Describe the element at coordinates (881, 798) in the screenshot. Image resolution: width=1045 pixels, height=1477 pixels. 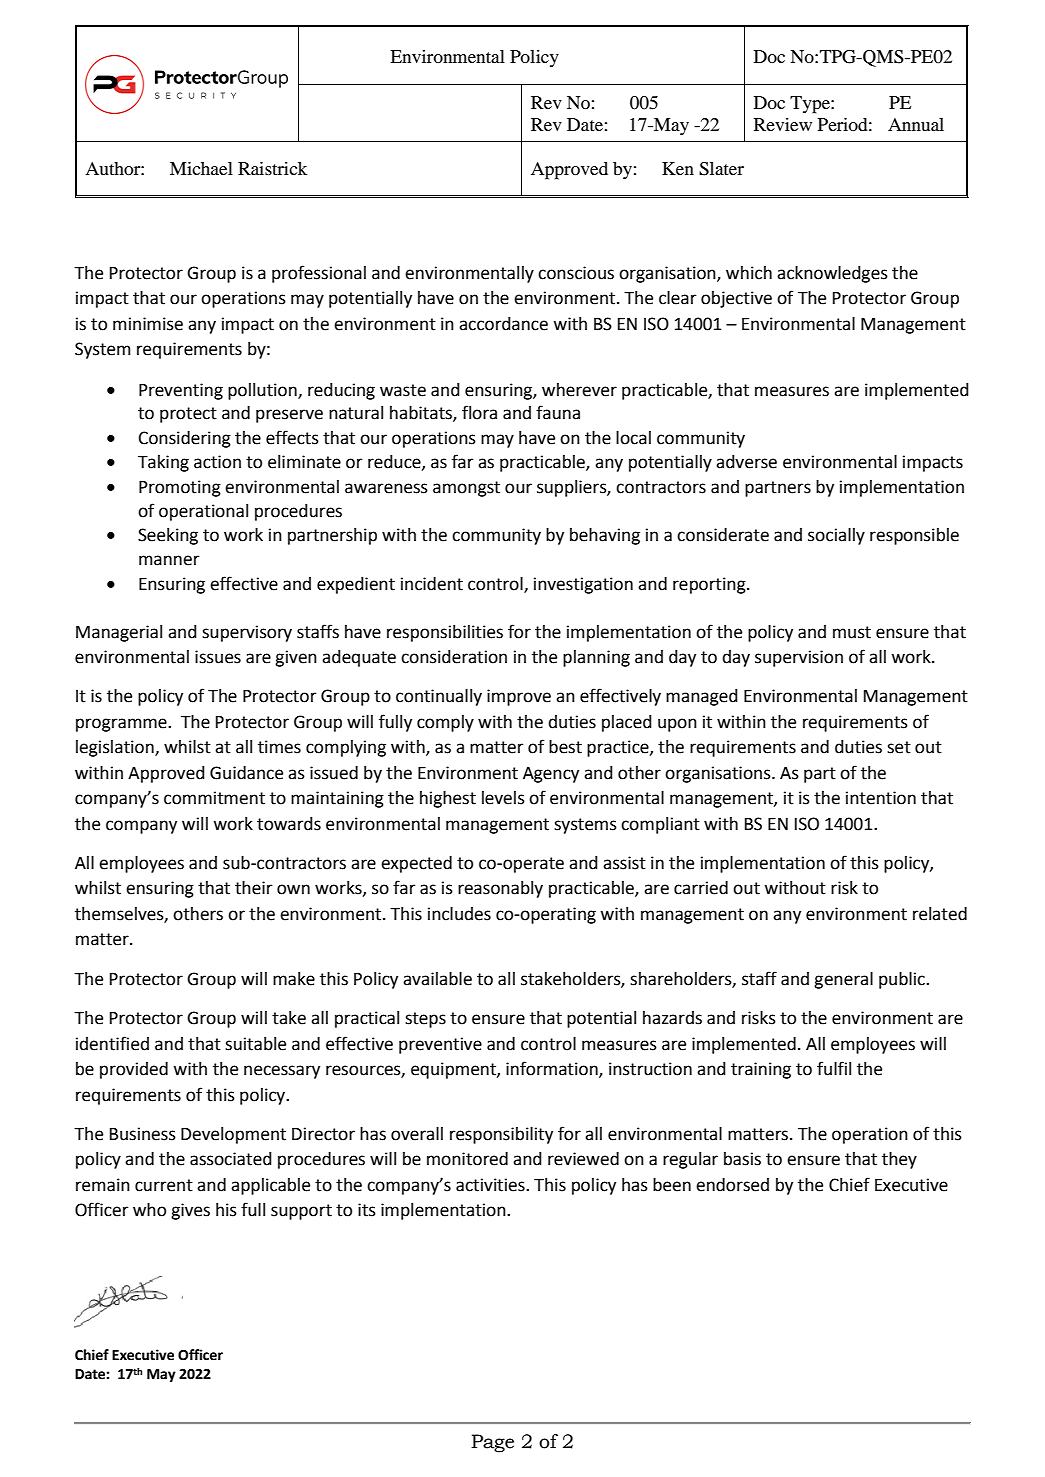
I see `intention` at that location.
